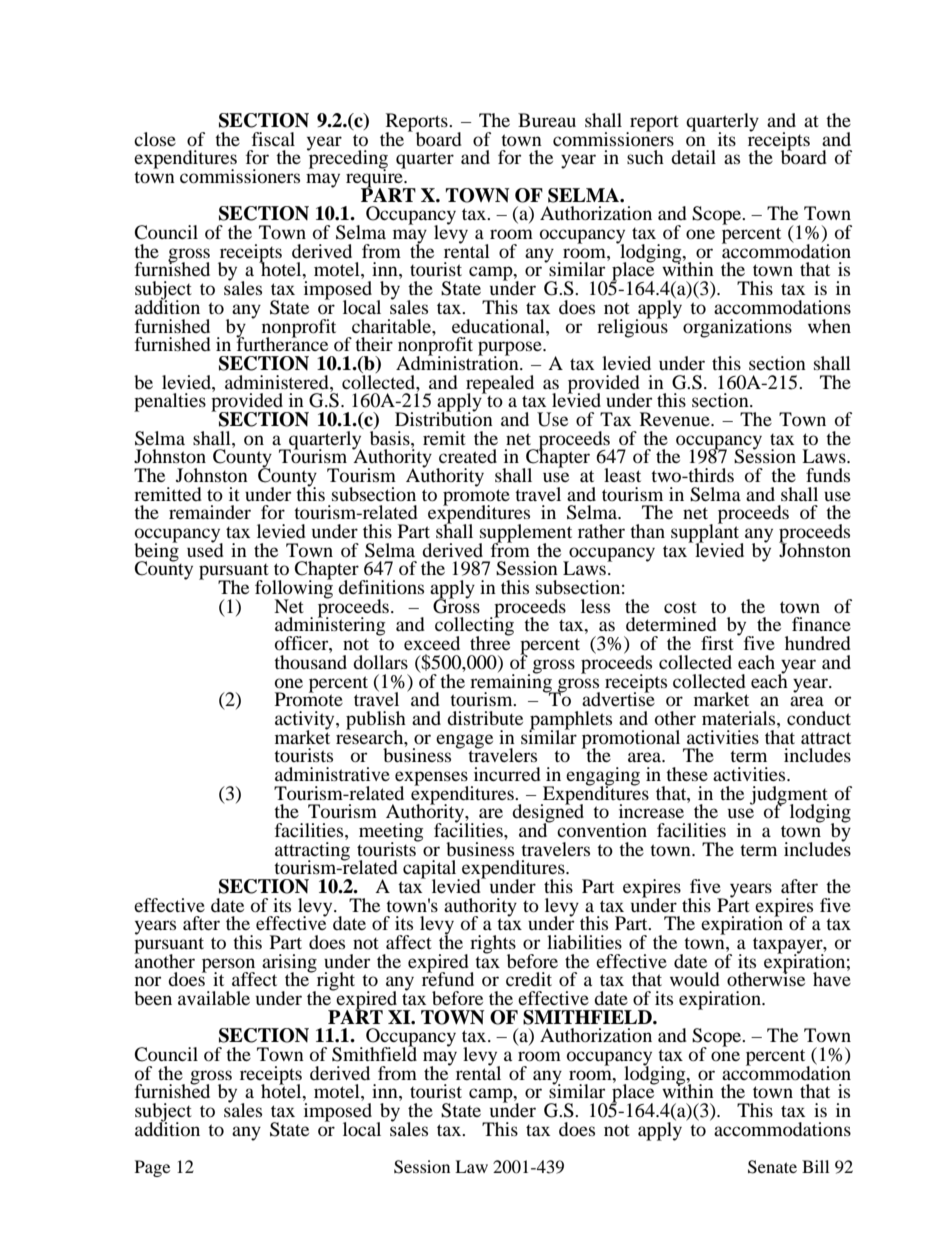 This screenshot has width=952, height=1233. What do you see at coordinates (491, 642) in the screenshot?
I see `three` at bounding box center [491, 642].
